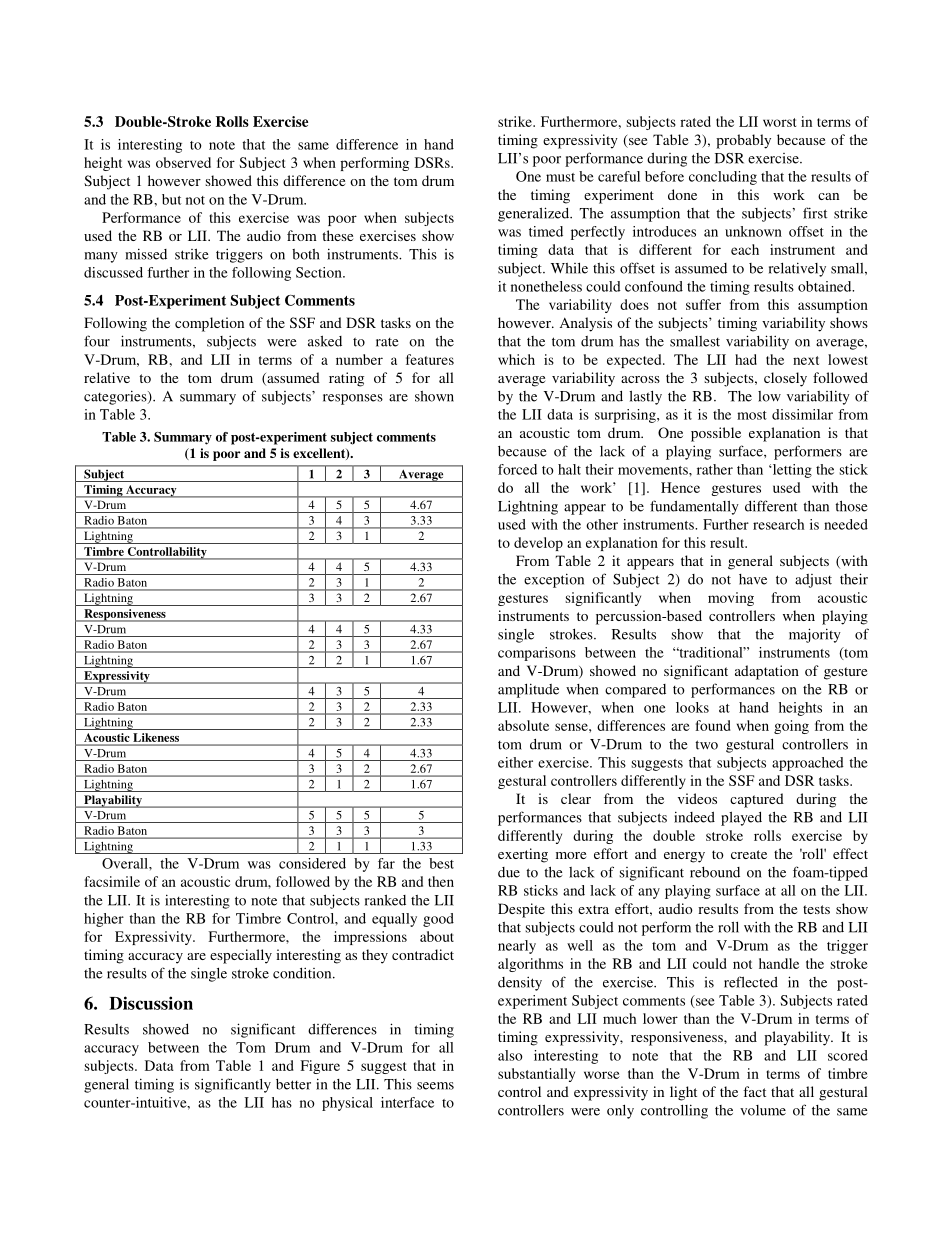  Describe the element at coordinates (537, 654) in the screenshot. I see `comparisons` at that location.
